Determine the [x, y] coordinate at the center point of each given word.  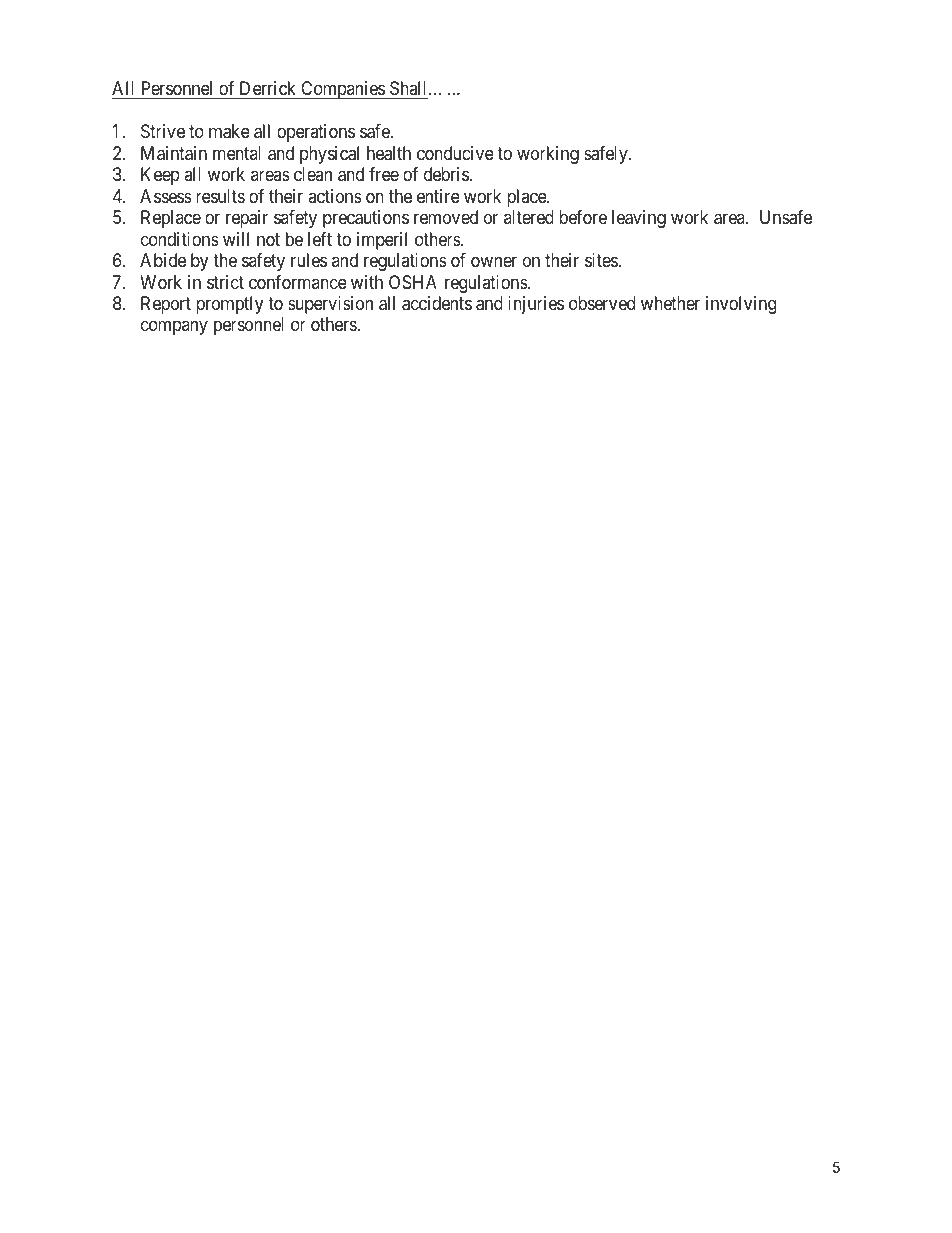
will [236, 239]
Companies [342, 90]
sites [602, 260]
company [174, 328]
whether [670, 303]
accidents [437, 303]
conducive [455, 153]
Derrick [268, 88]
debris [446, 174]
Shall [410, 88]
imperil [382, 241]
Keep [160, 176]
